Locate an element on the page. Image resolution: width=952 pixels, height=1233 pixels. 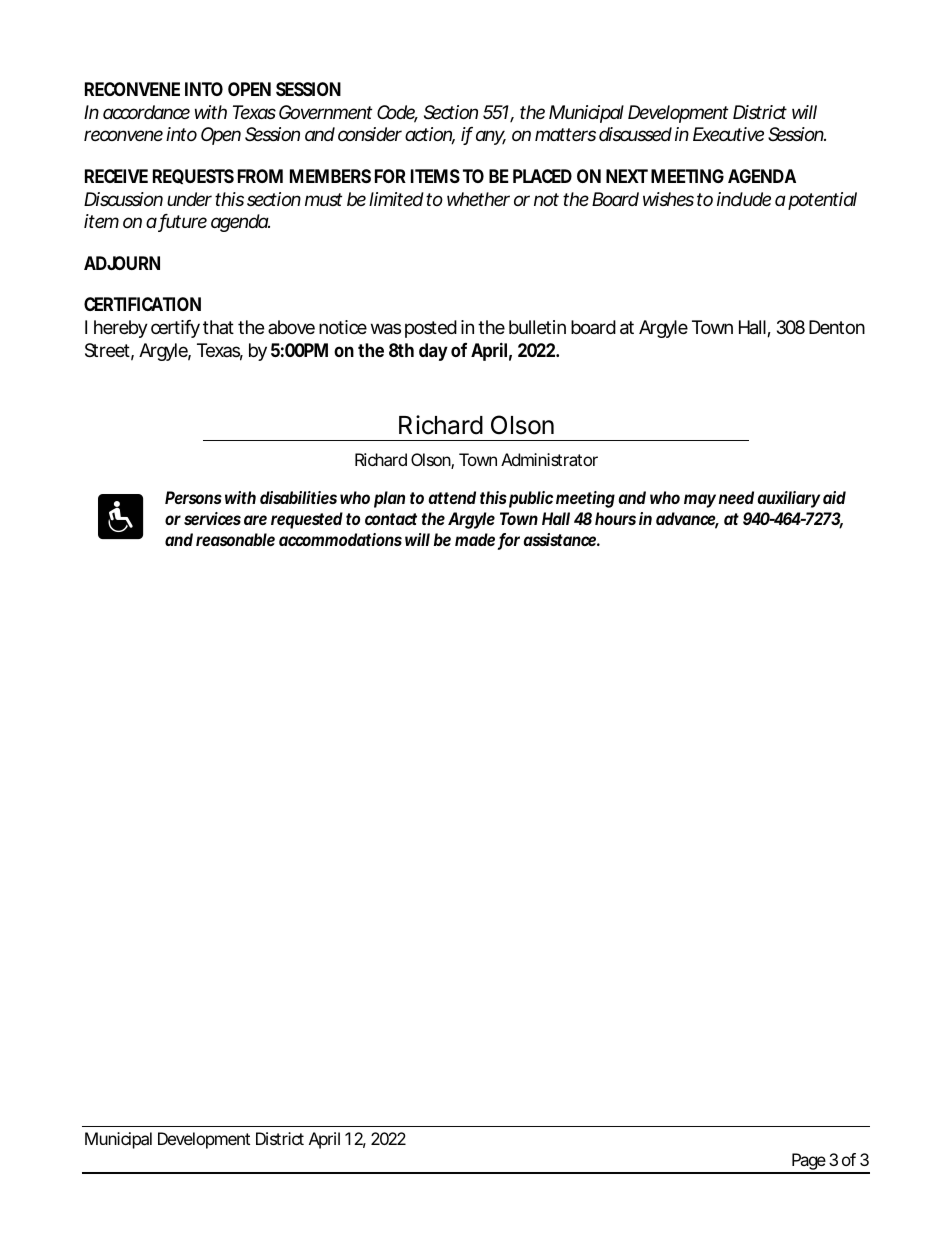
Government is located at coordinates (325, 112).
